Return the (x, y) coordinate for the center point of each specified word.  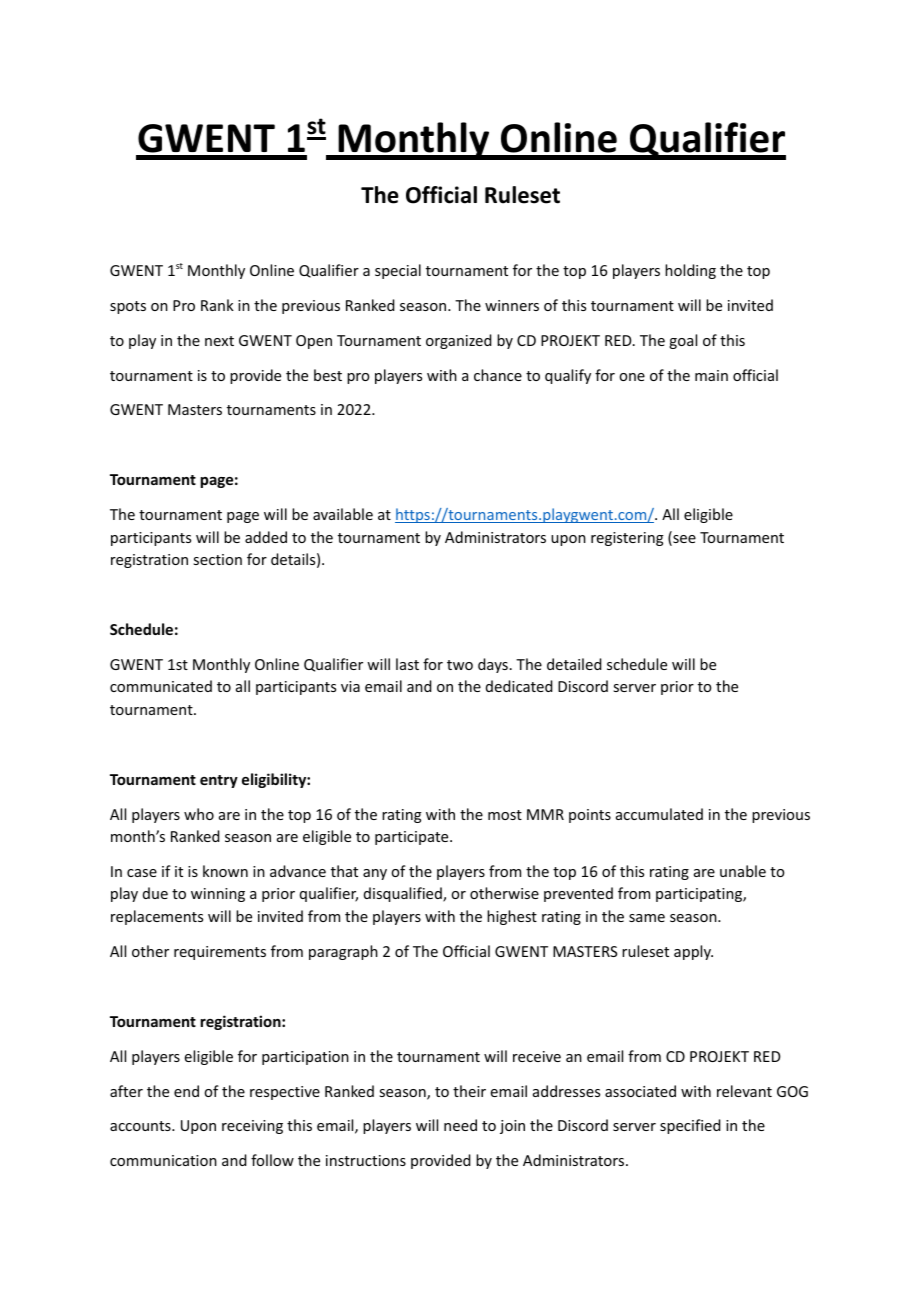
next (219, 341)
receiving (252, 1127)
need (460, 1125)
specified (690, 1126)
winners (512, 305)
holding (690, 271)
